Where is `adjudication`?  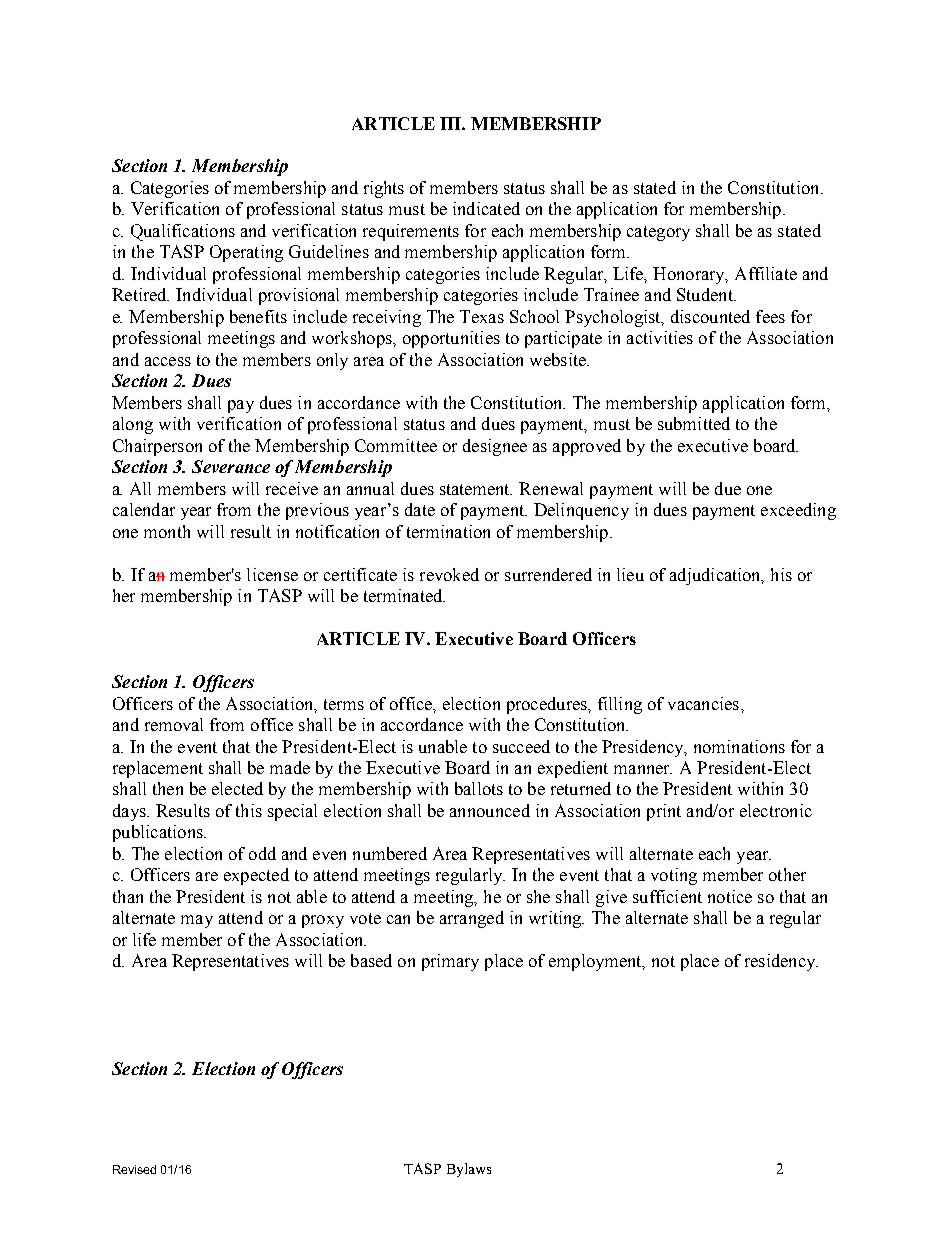
adjudication is located at coordinates (717, 576).
